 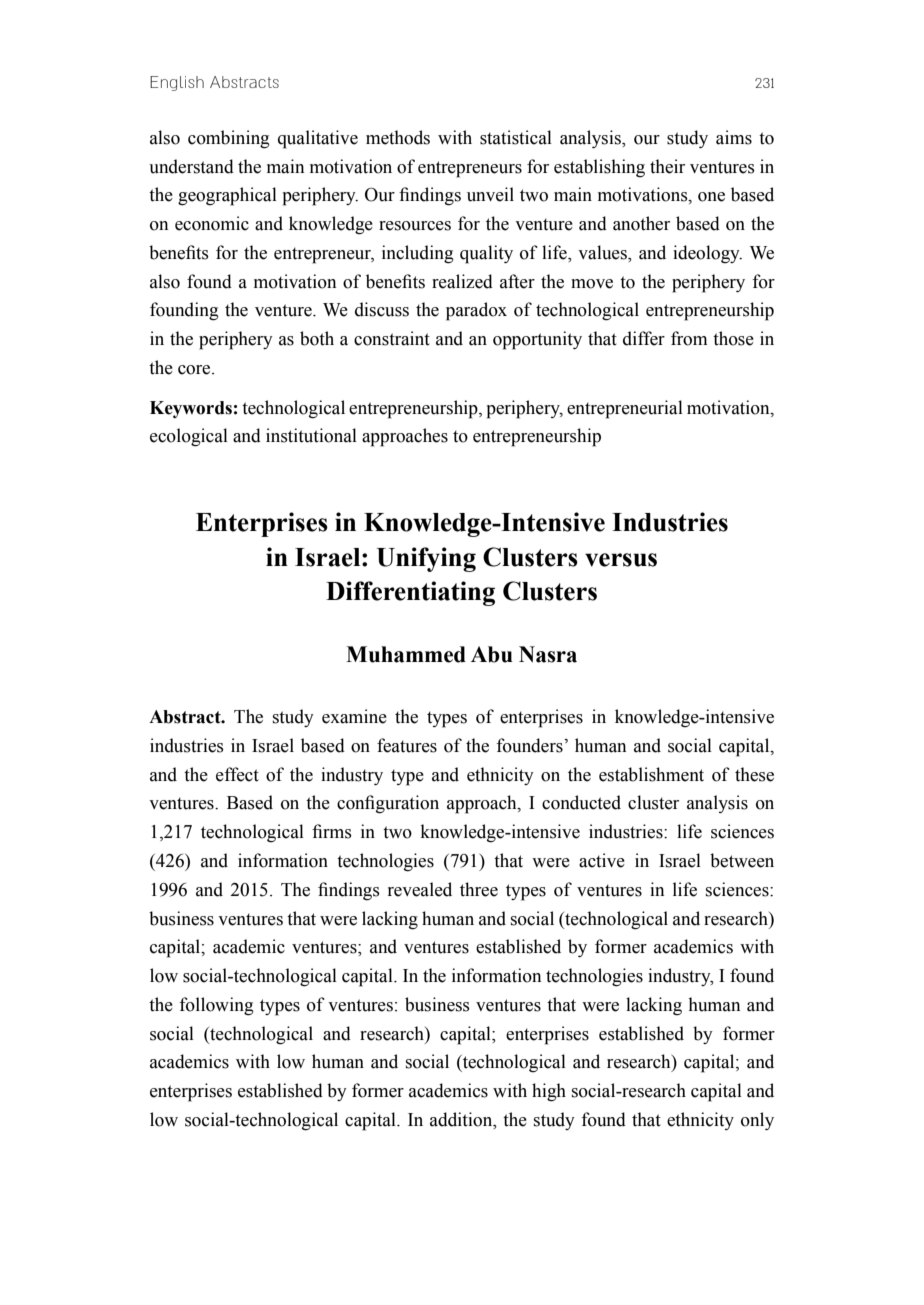 I want to click on versus, so click(x=621, y=560).
